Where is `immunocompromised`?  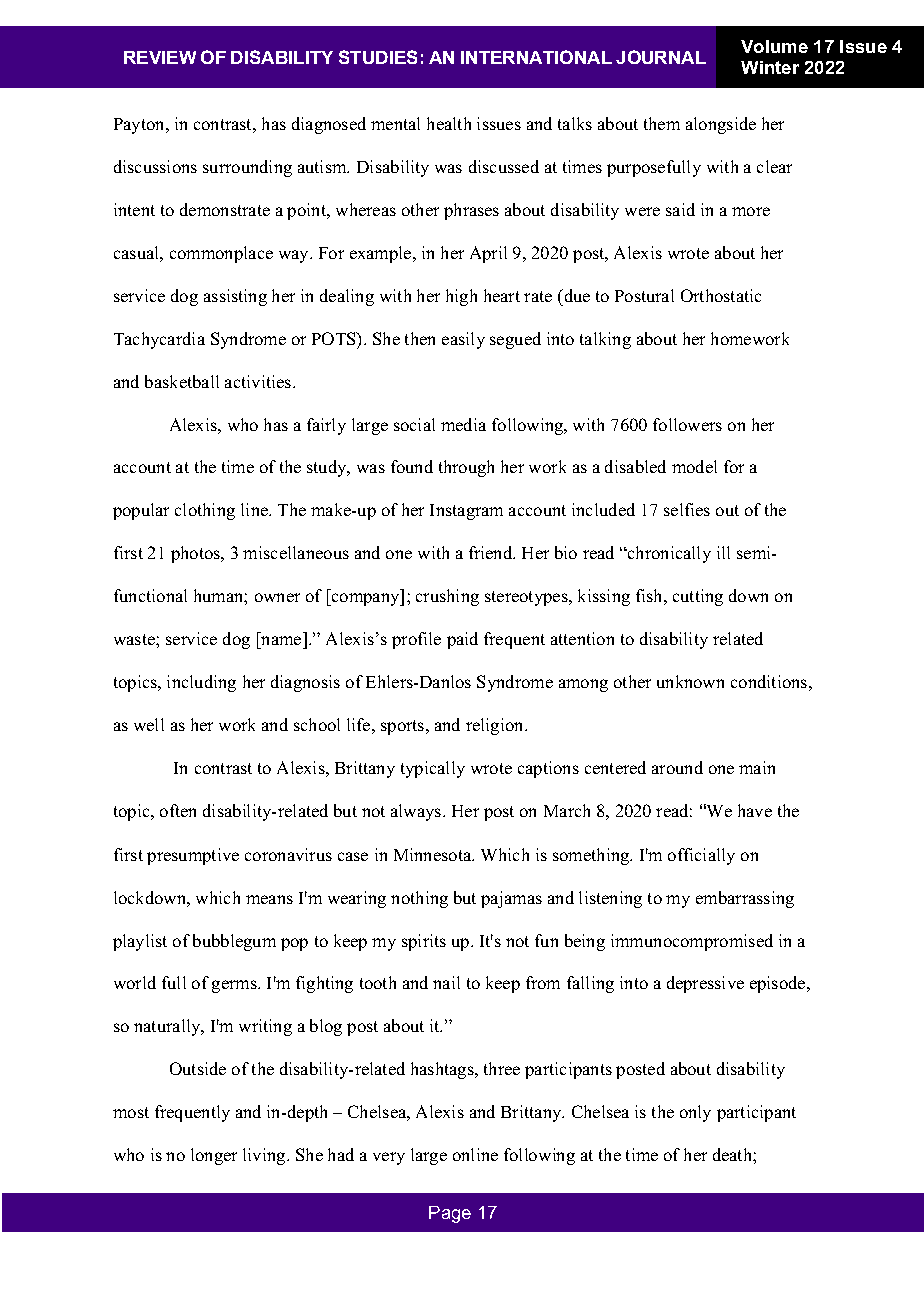
immunocompromised is located at coordinates (692, 942).
